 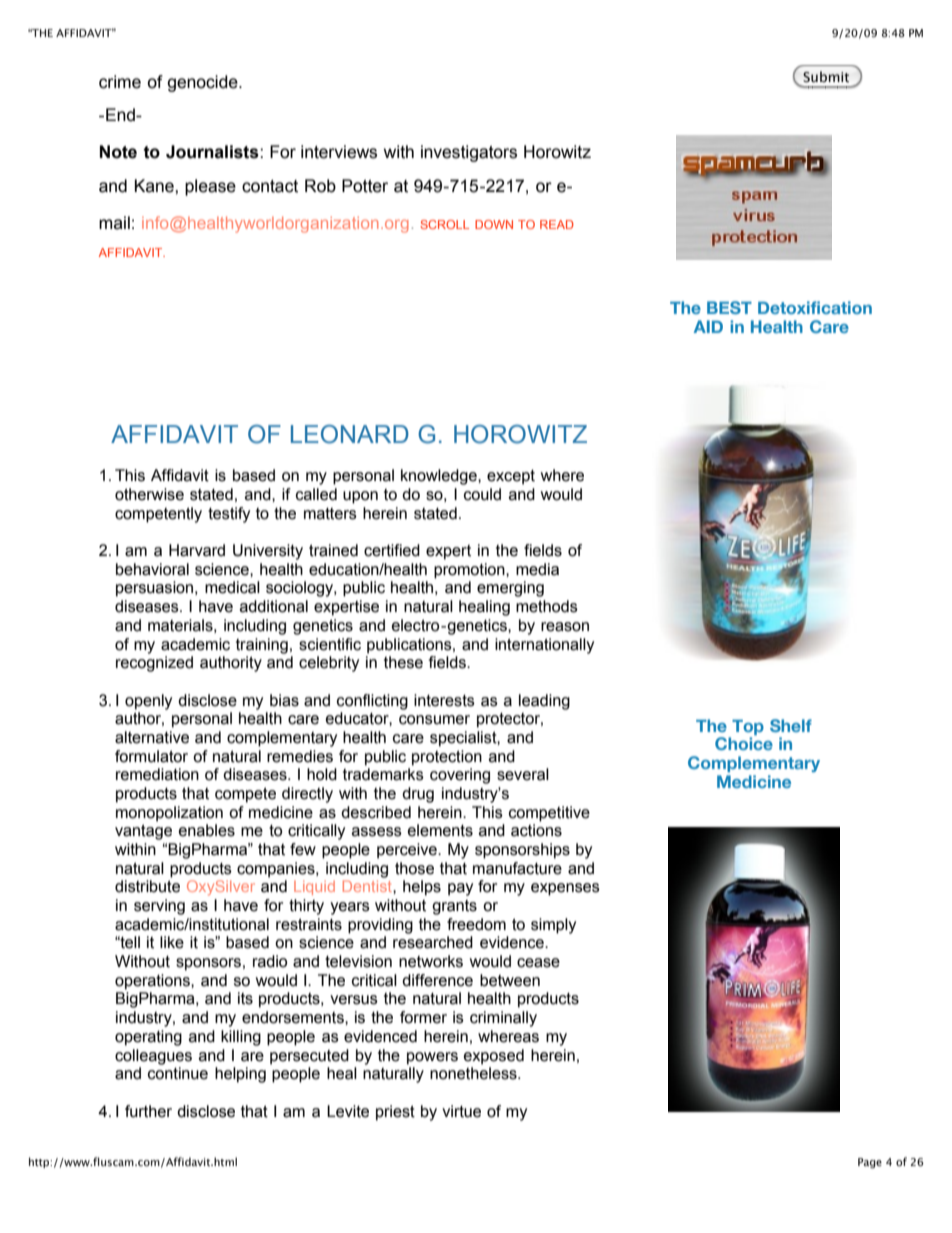 What do you see at coordinates (148, 1111) in the page?
I see `further` at bounding box center [148, 1111].
